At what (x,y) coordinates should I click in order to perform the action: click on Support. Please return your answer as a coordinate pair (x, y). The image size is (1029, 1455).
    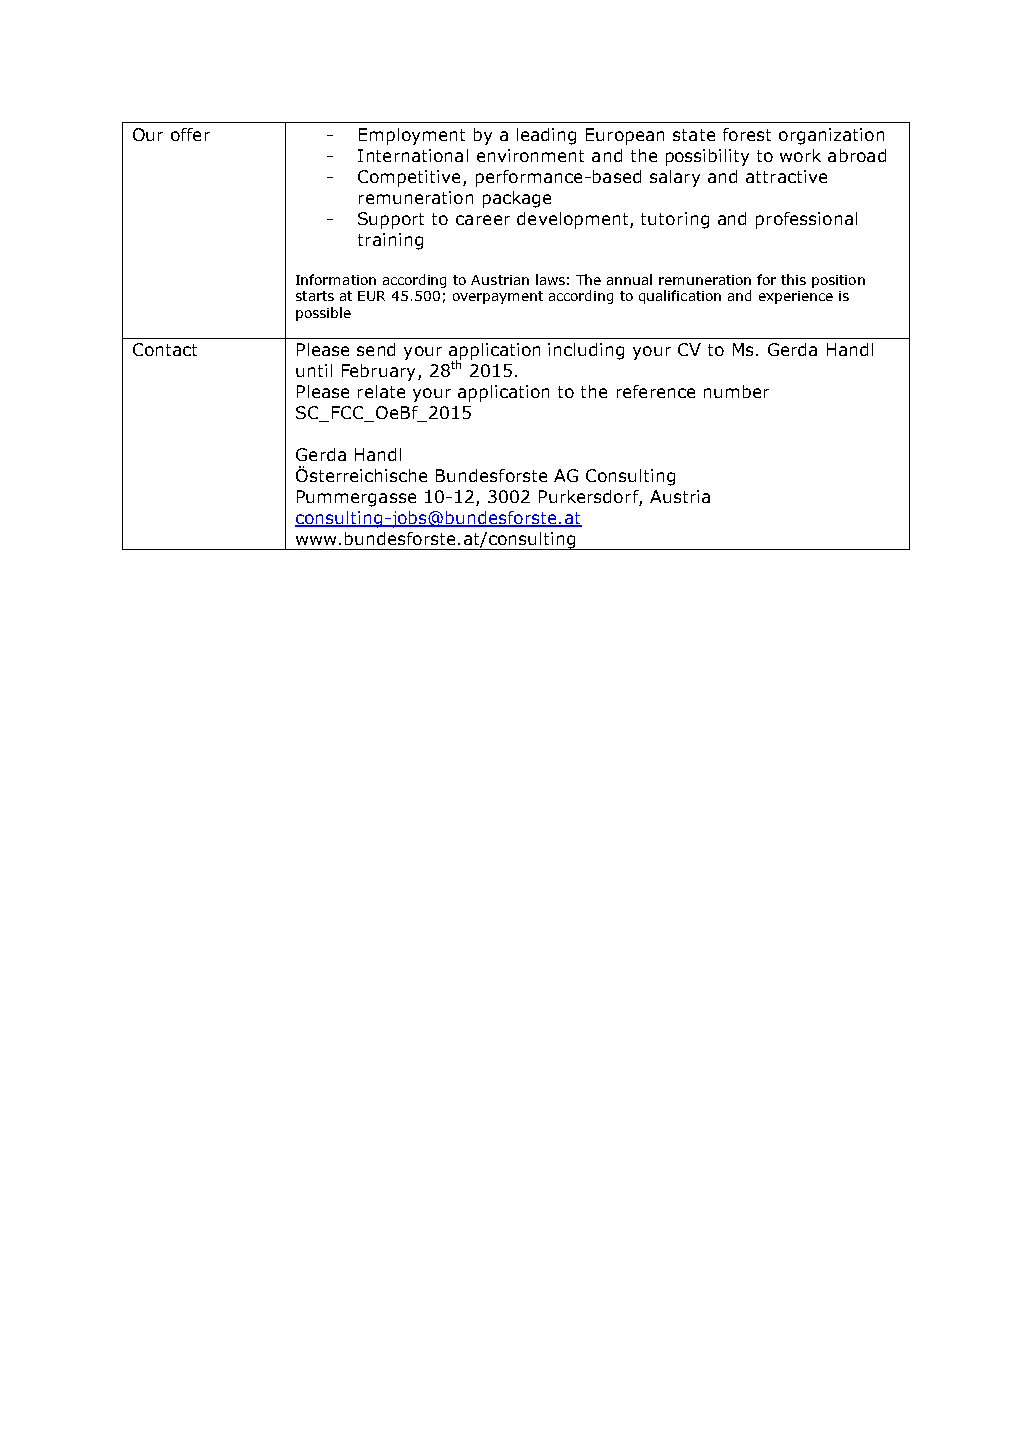
    Looking at the image, I should click on (391, 220).
